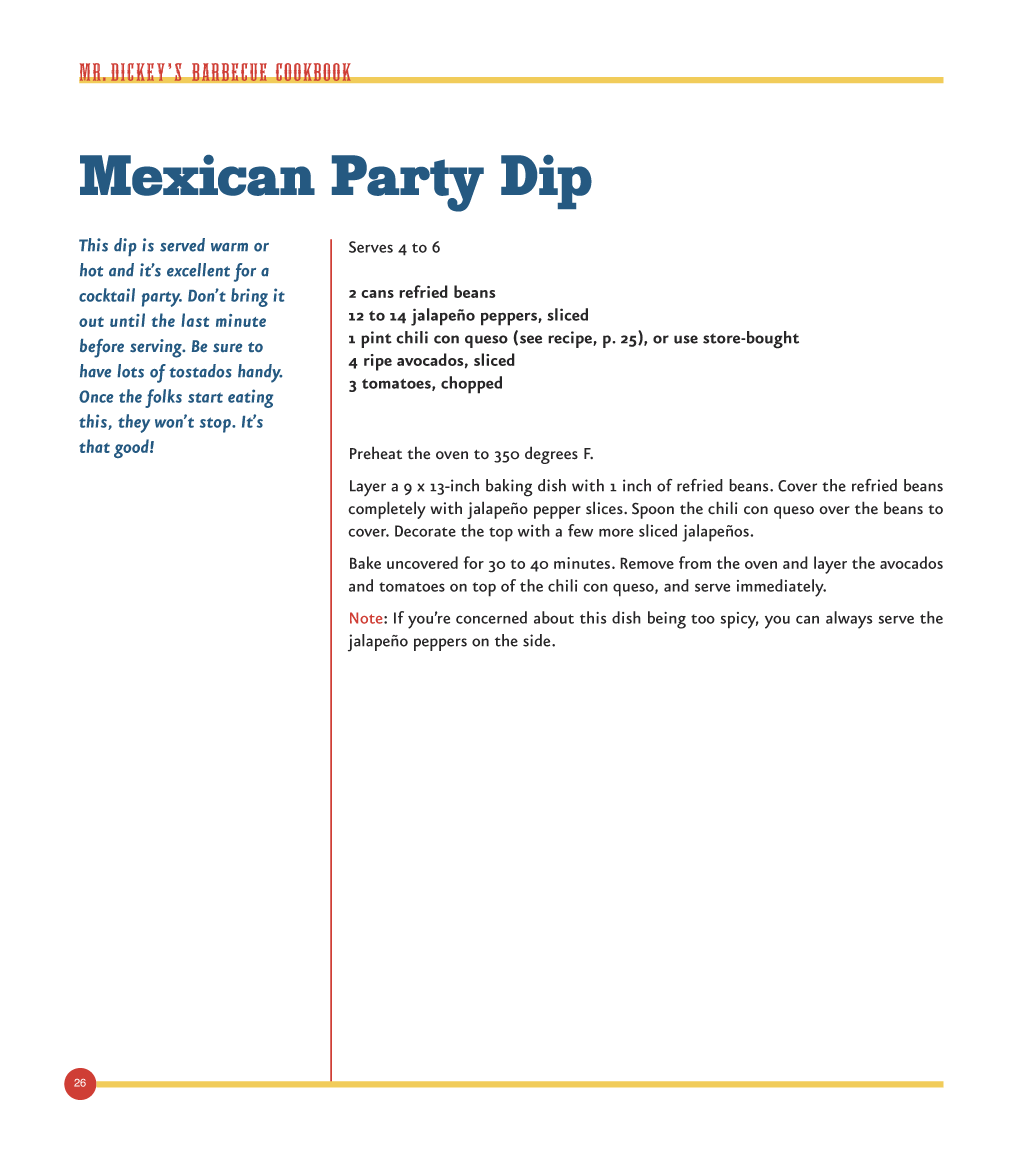  What do you see at coordinates (531, 339) in the image?
I see `see` at bounding box center [531, 339].
